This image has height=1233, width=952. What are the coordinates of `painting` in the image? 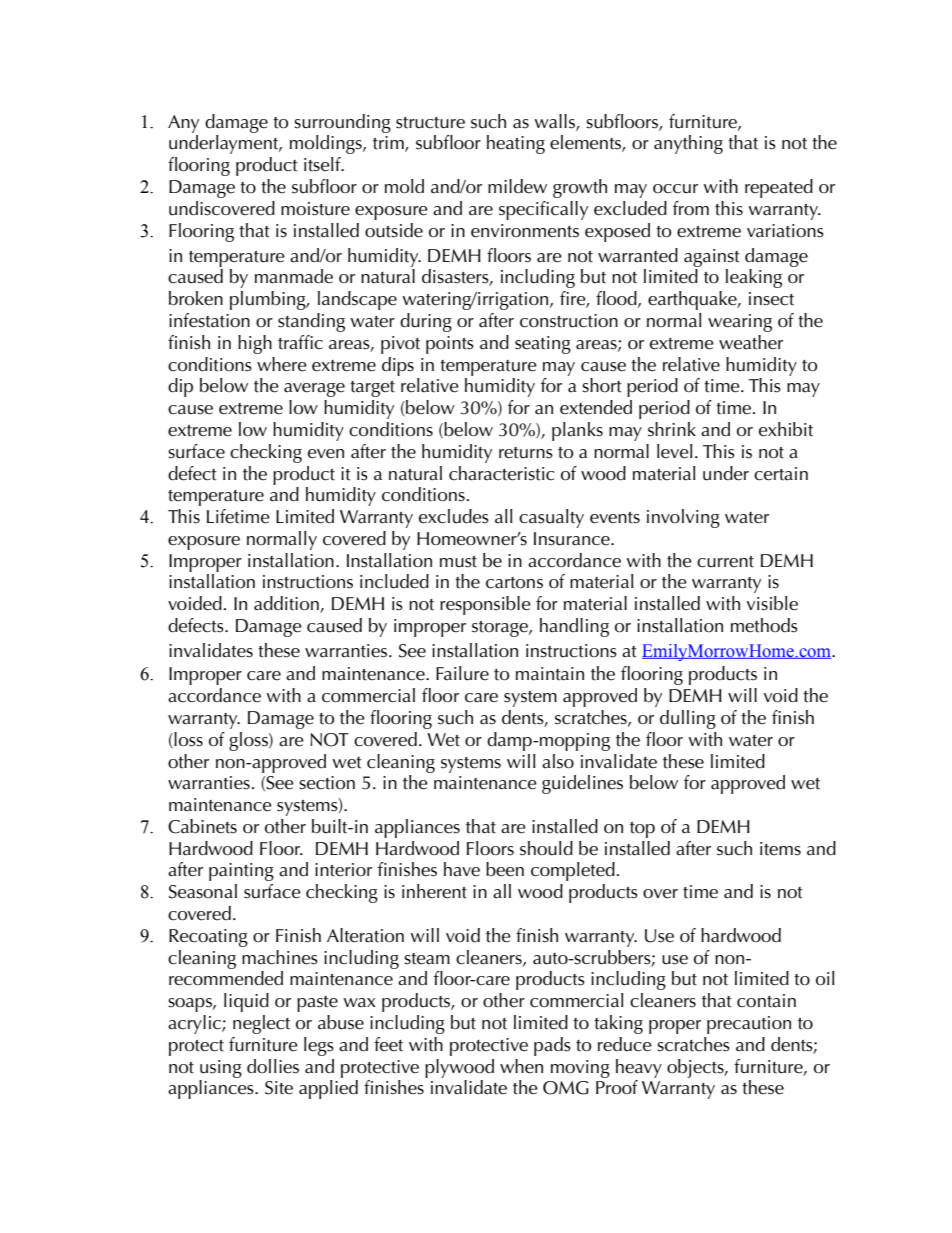 It's located at (241, 872).
